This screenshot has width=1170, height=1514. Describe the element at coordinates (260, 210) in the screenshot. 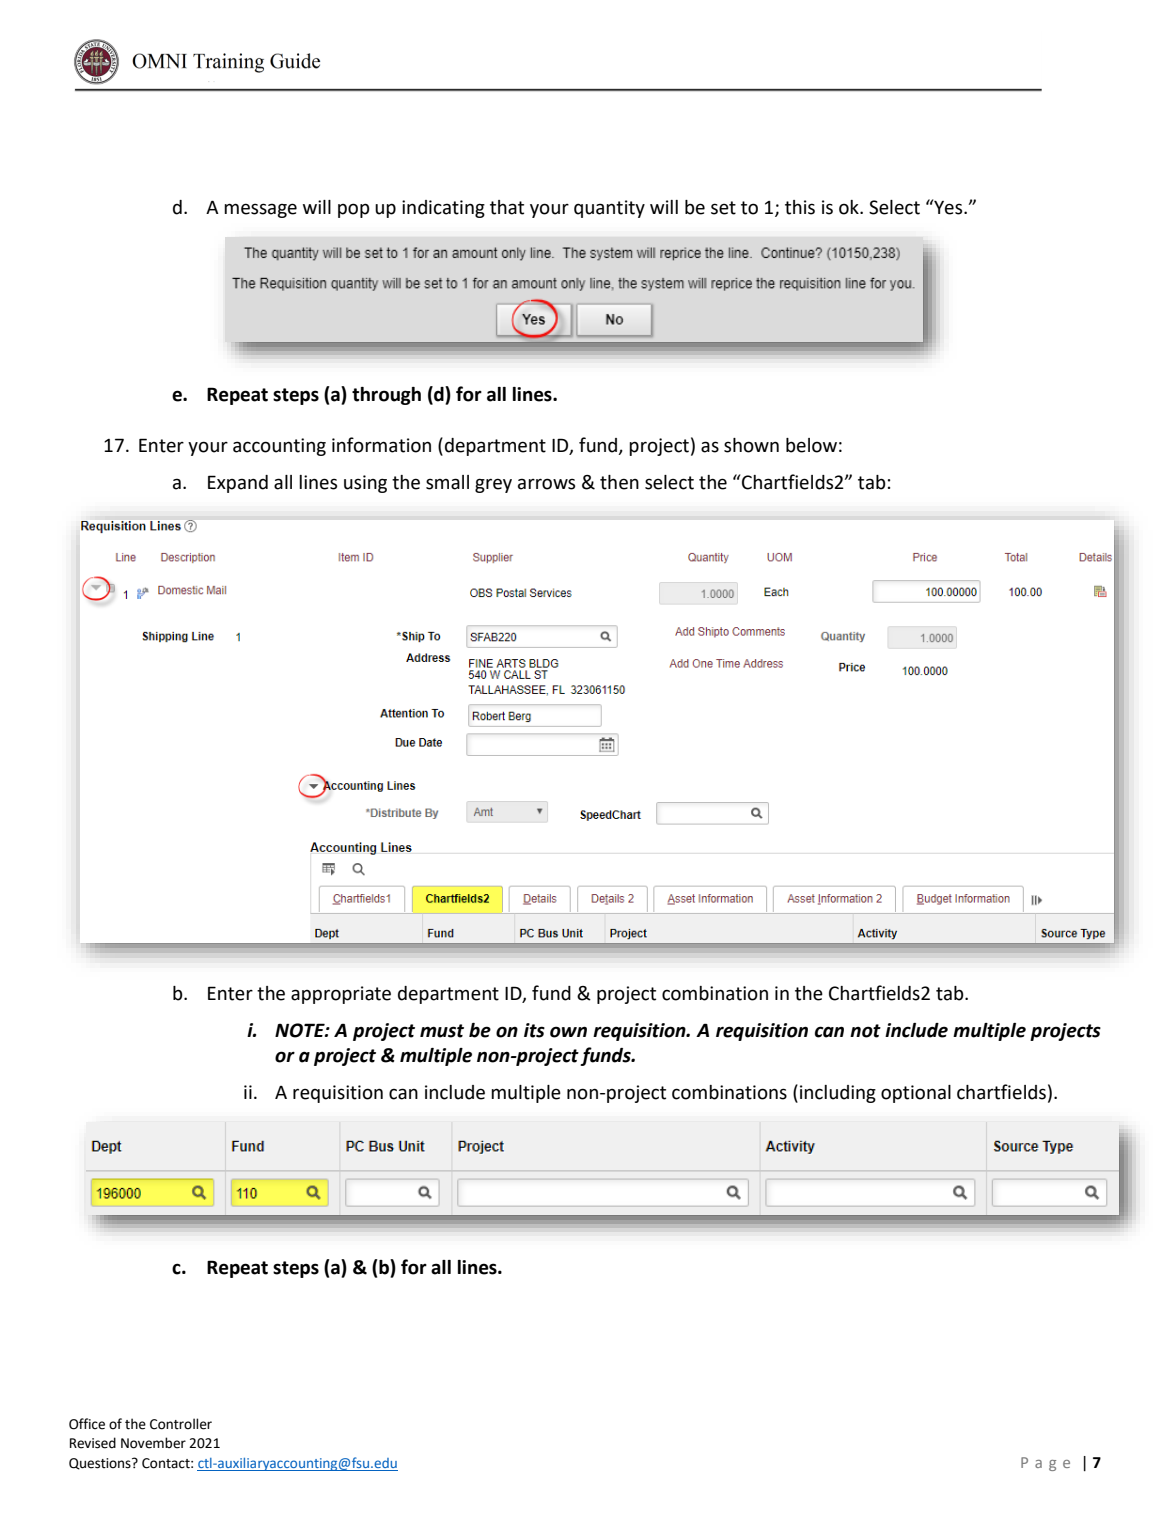

I see `message` at that location.
